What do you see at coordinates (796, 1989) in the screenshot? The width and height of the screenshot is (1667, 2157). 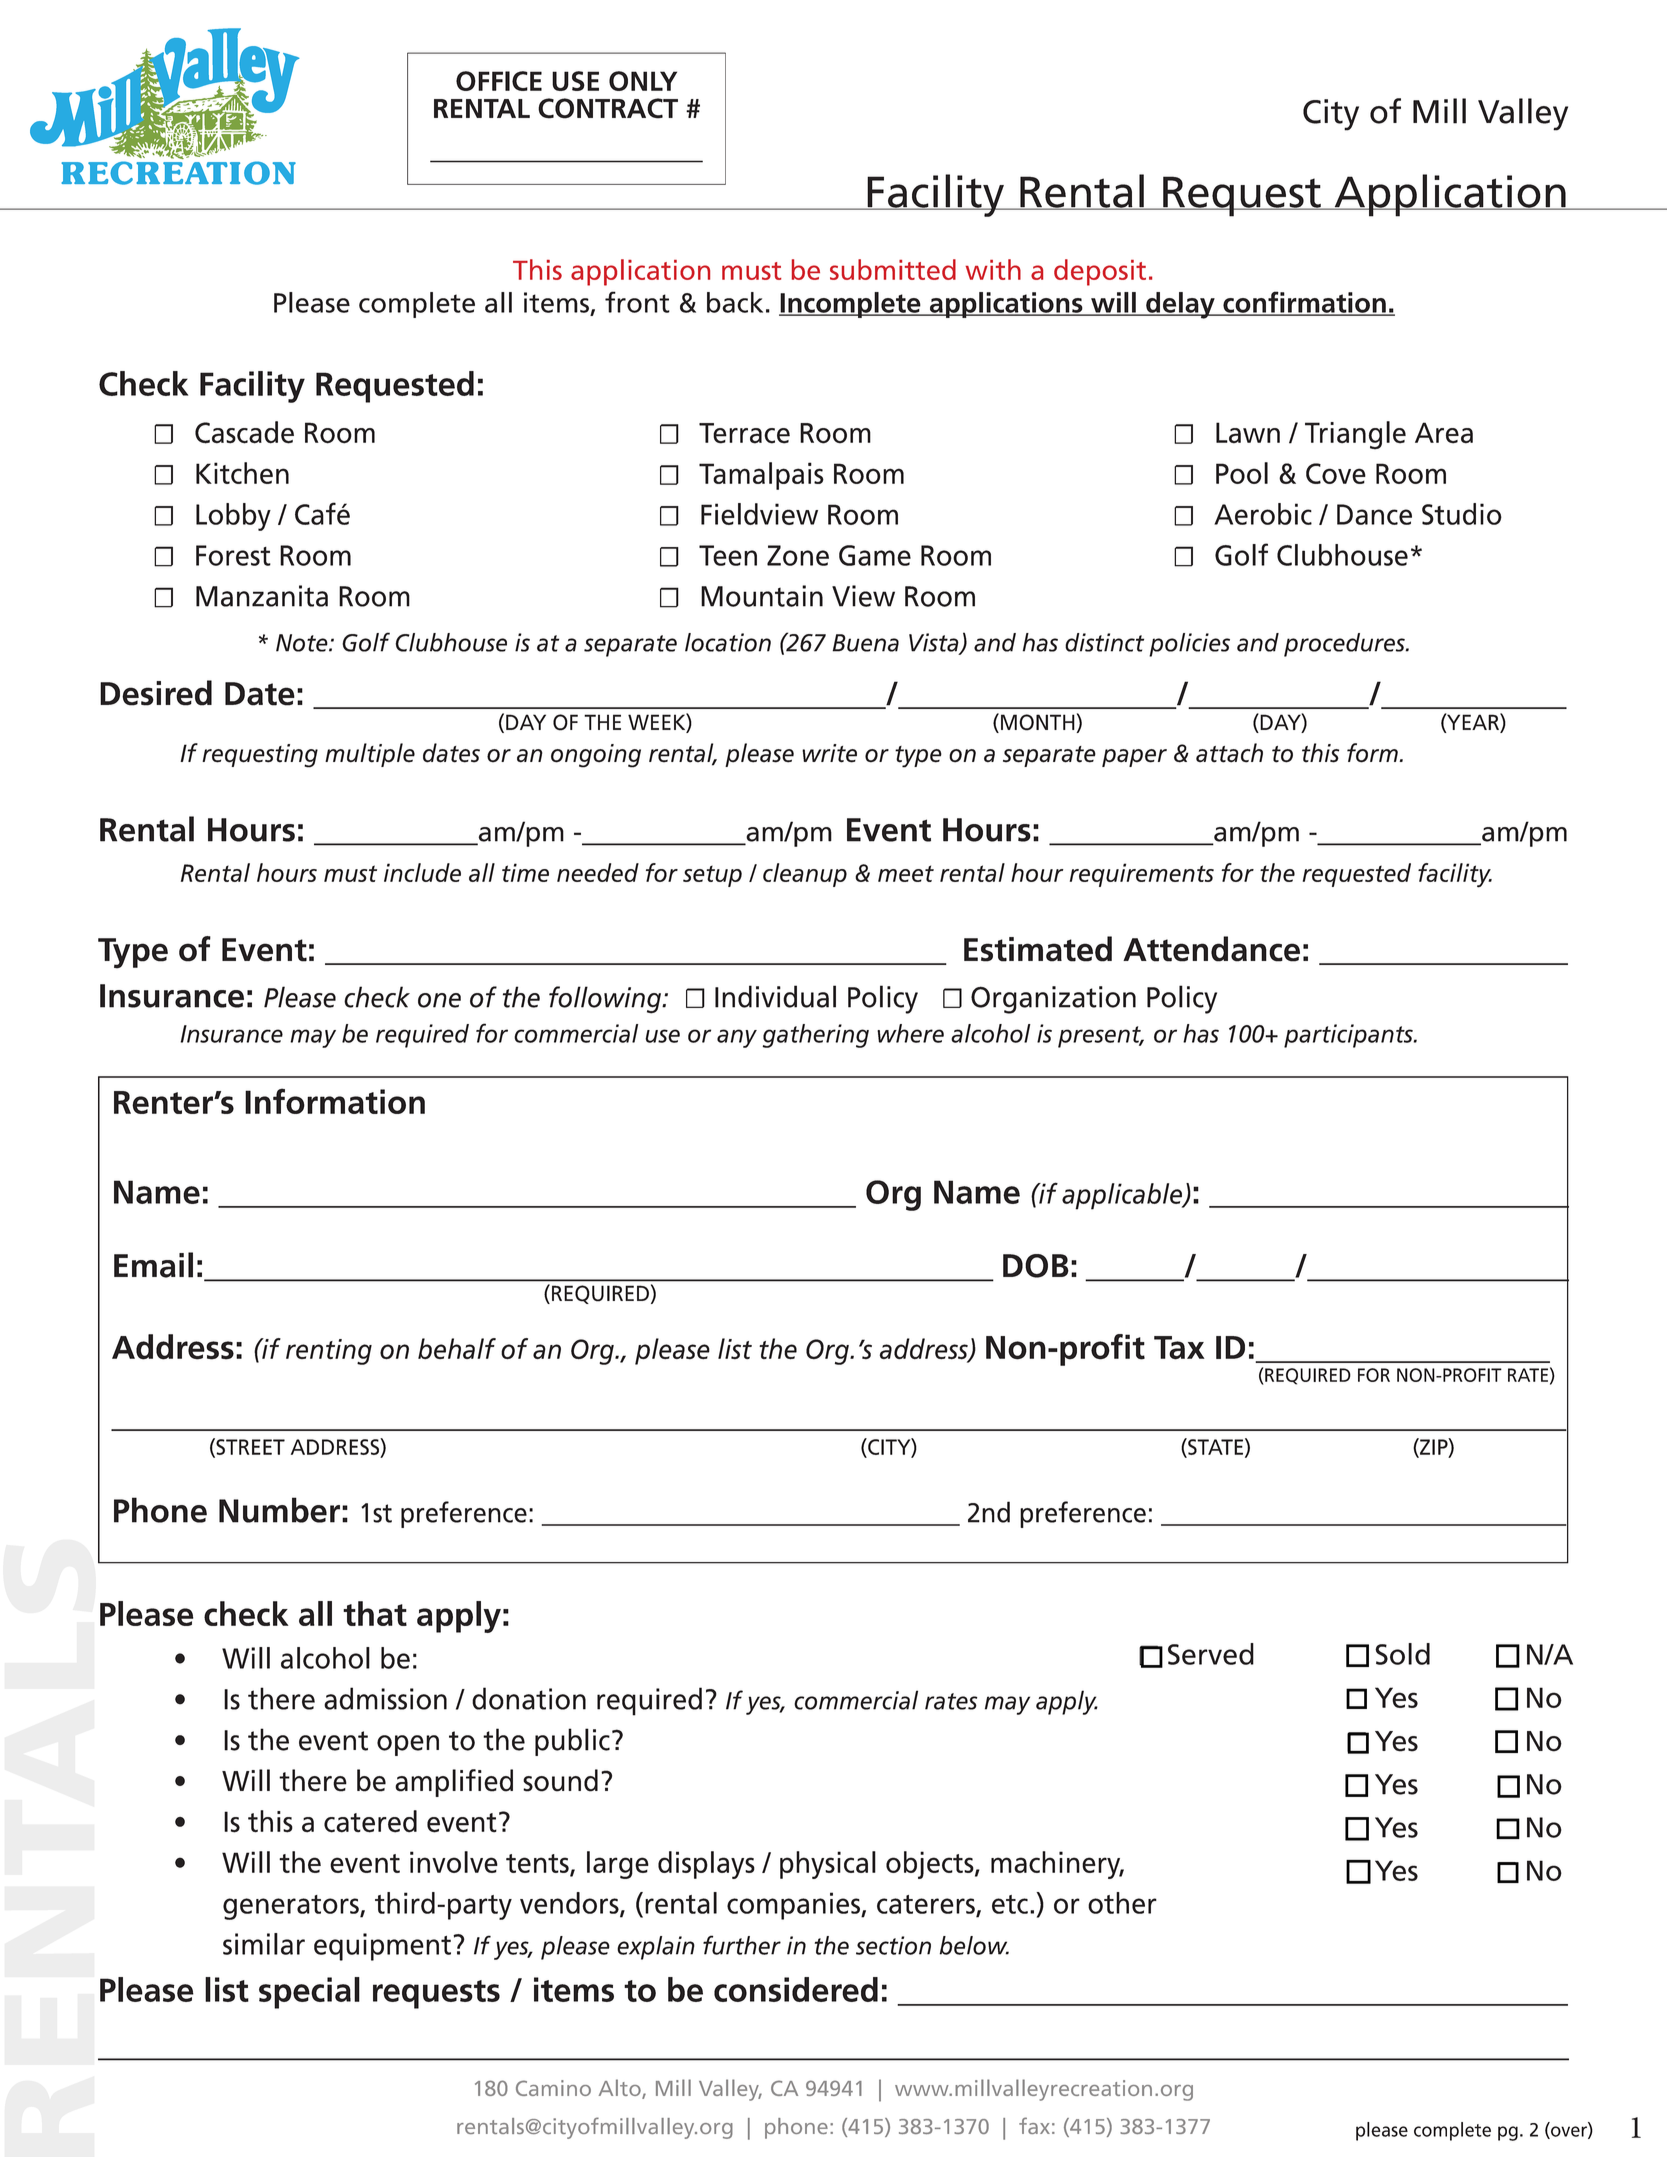 I see `considered` at bounding box center [796, 1989].
